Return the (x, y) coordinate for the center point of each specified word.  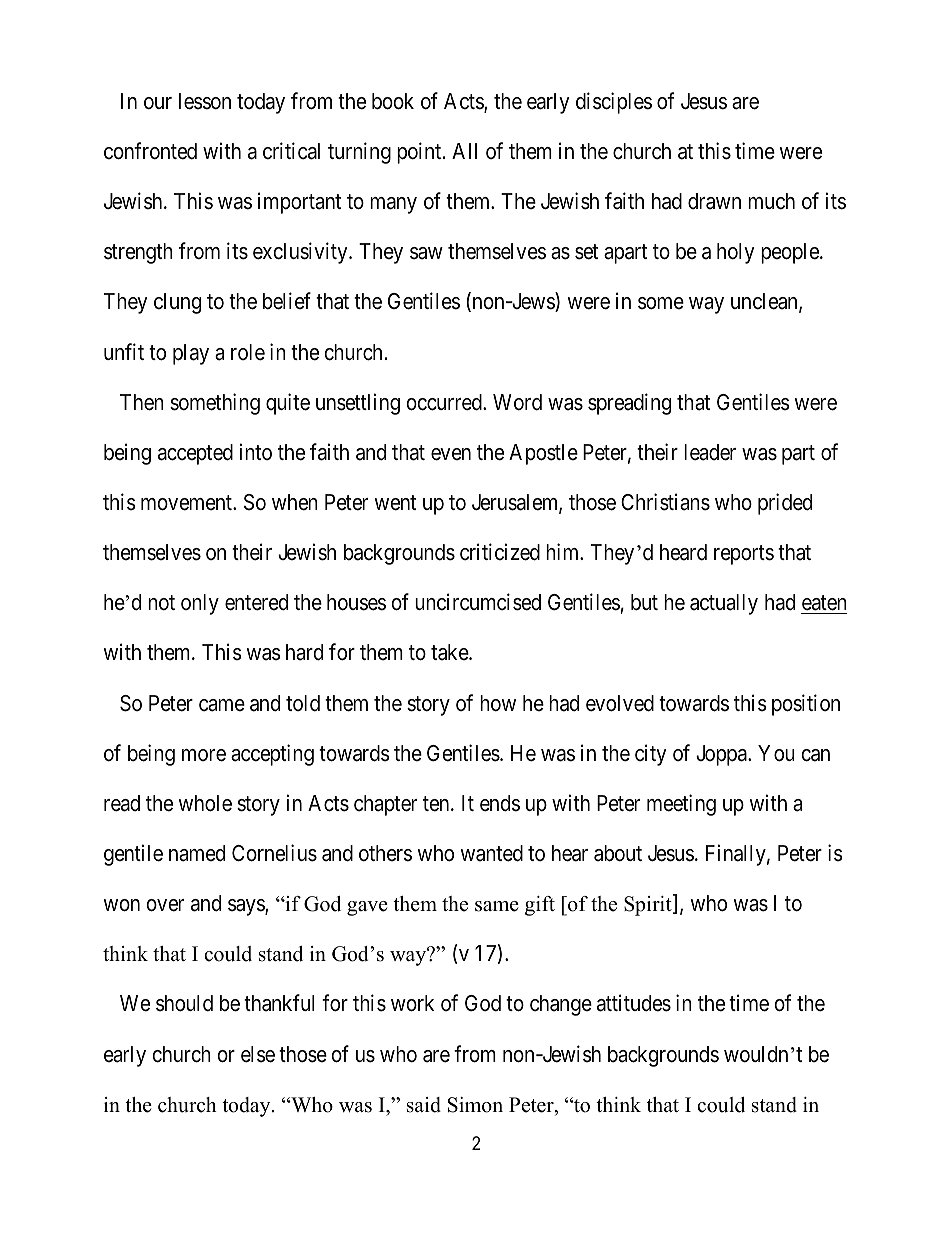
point (420, 153)
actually (724, 604)
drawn (714, 201)
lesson (205, 101)
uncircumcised (478, 602)
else (258, 1054)
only (200, 604)
